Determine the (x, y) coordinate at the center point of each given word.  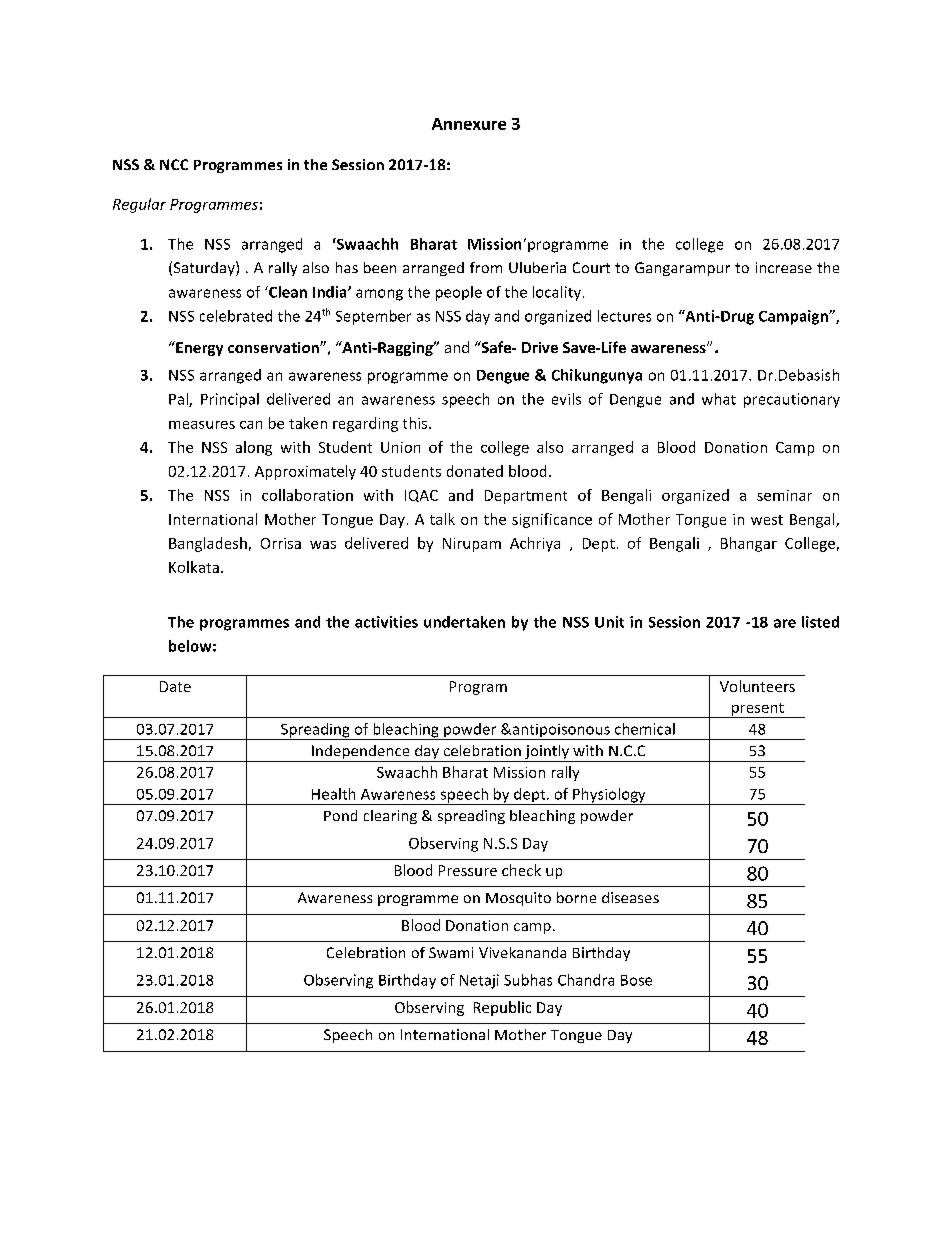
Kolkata (194, 567)
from (486, 267)
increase (784, 267)
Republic (502, 1008)
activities (386, 622)
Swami (451, 952)
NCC (174, 164)
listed (820, 622)
